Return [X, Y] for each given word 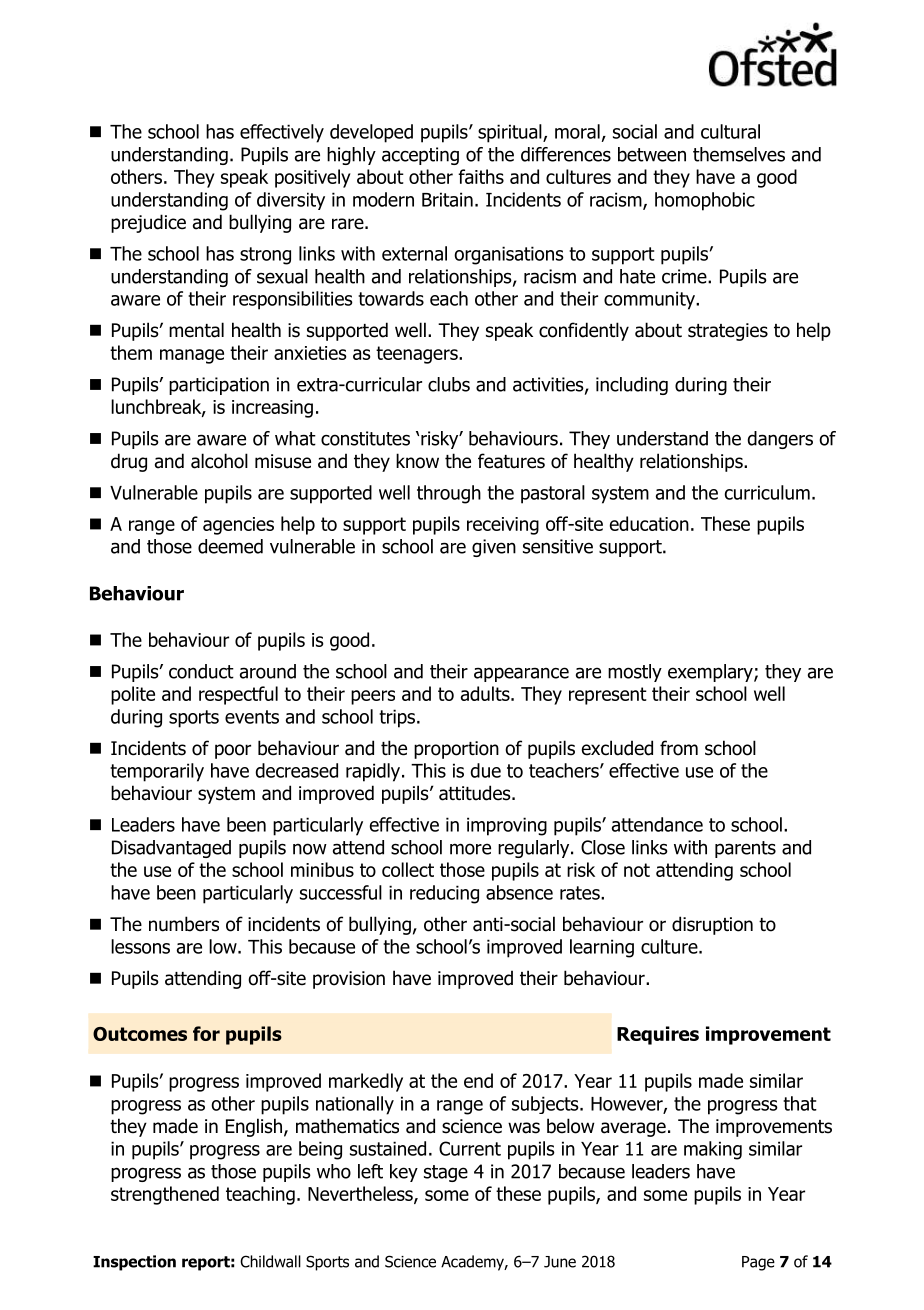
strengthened [165, 1195]
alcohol [219, 461]
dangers [780, 440]
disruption [712, 925]
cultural [730, 131]
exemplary [711, 673]
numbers [184, 924]
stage [446, 1173]
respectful [238, 695]
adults [486, 693]
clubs [449, 384]
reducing [444, 894]
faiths [481, 176]
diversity [291, 201]
